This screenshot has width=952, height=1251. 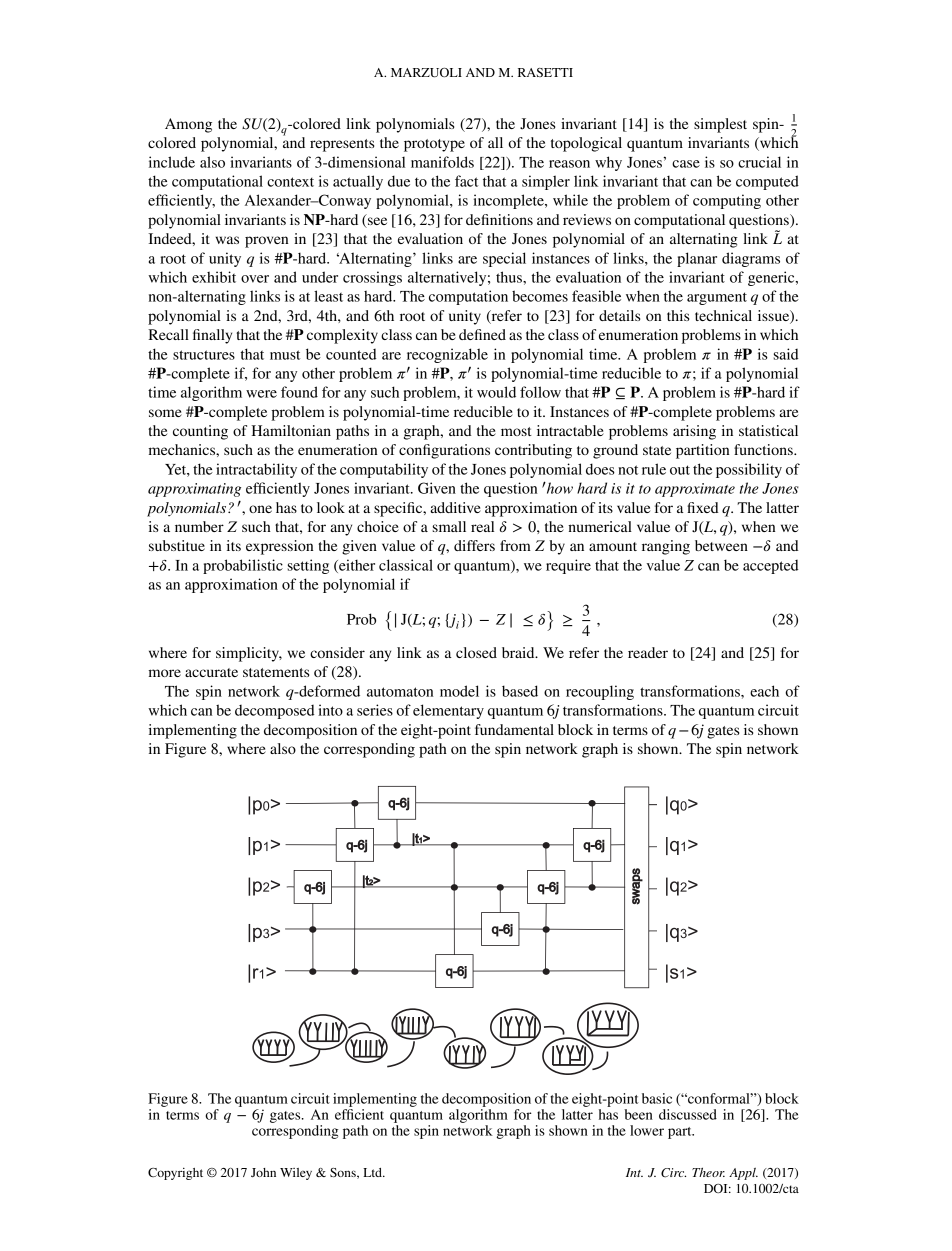 I want to click on additive, so click(x=455, y=507).
